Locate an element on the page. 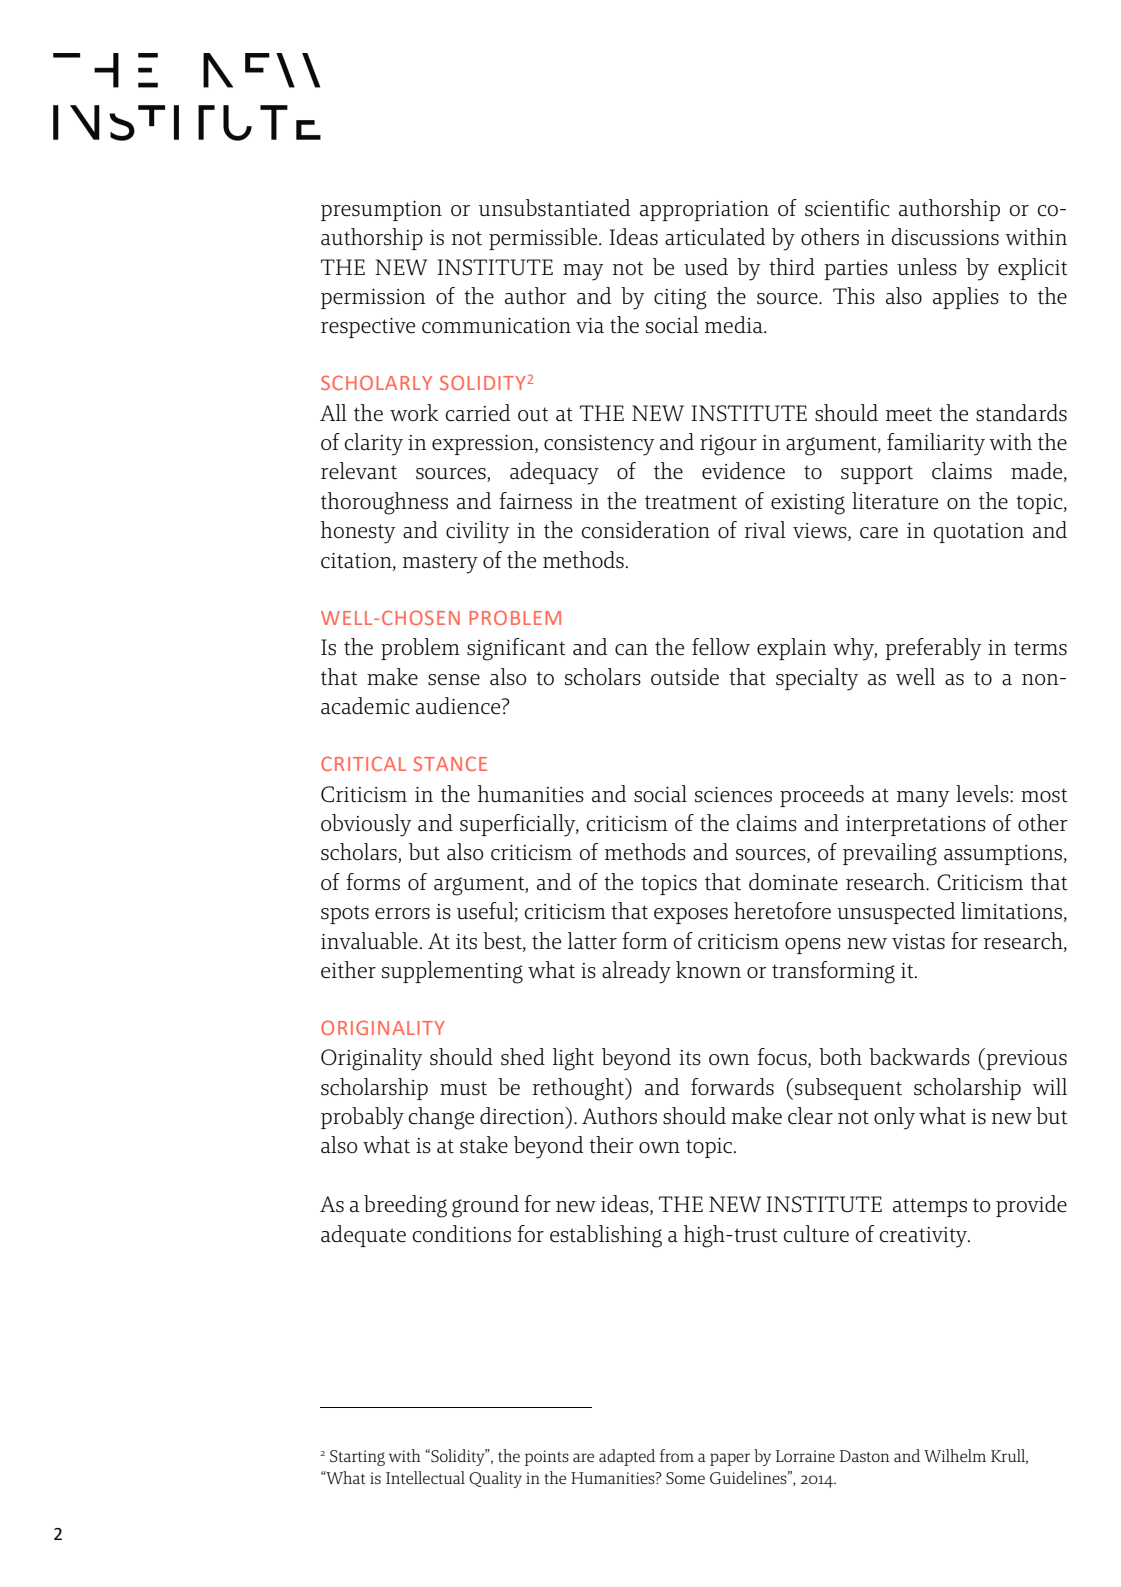 This page has height=1587, width=1121. articulated is located at coordinates (715, 237).
